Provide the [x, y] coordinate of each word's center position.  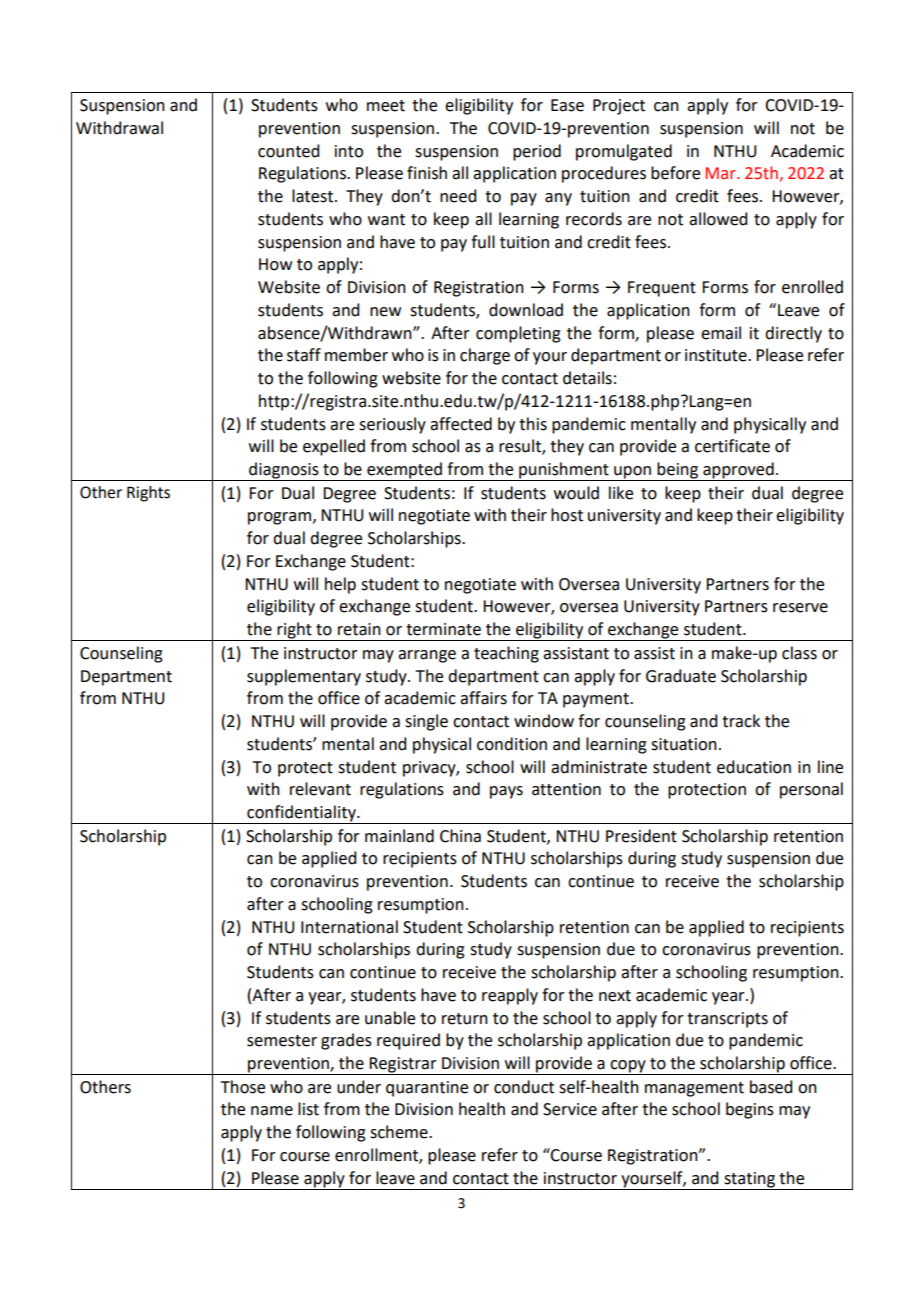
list [308, 1109]
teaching [506, 654]
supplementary [304, 677]
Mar [721, 173]
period [537, 152]
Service [570, 1109]
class [799, 653]
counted [288, 151]
